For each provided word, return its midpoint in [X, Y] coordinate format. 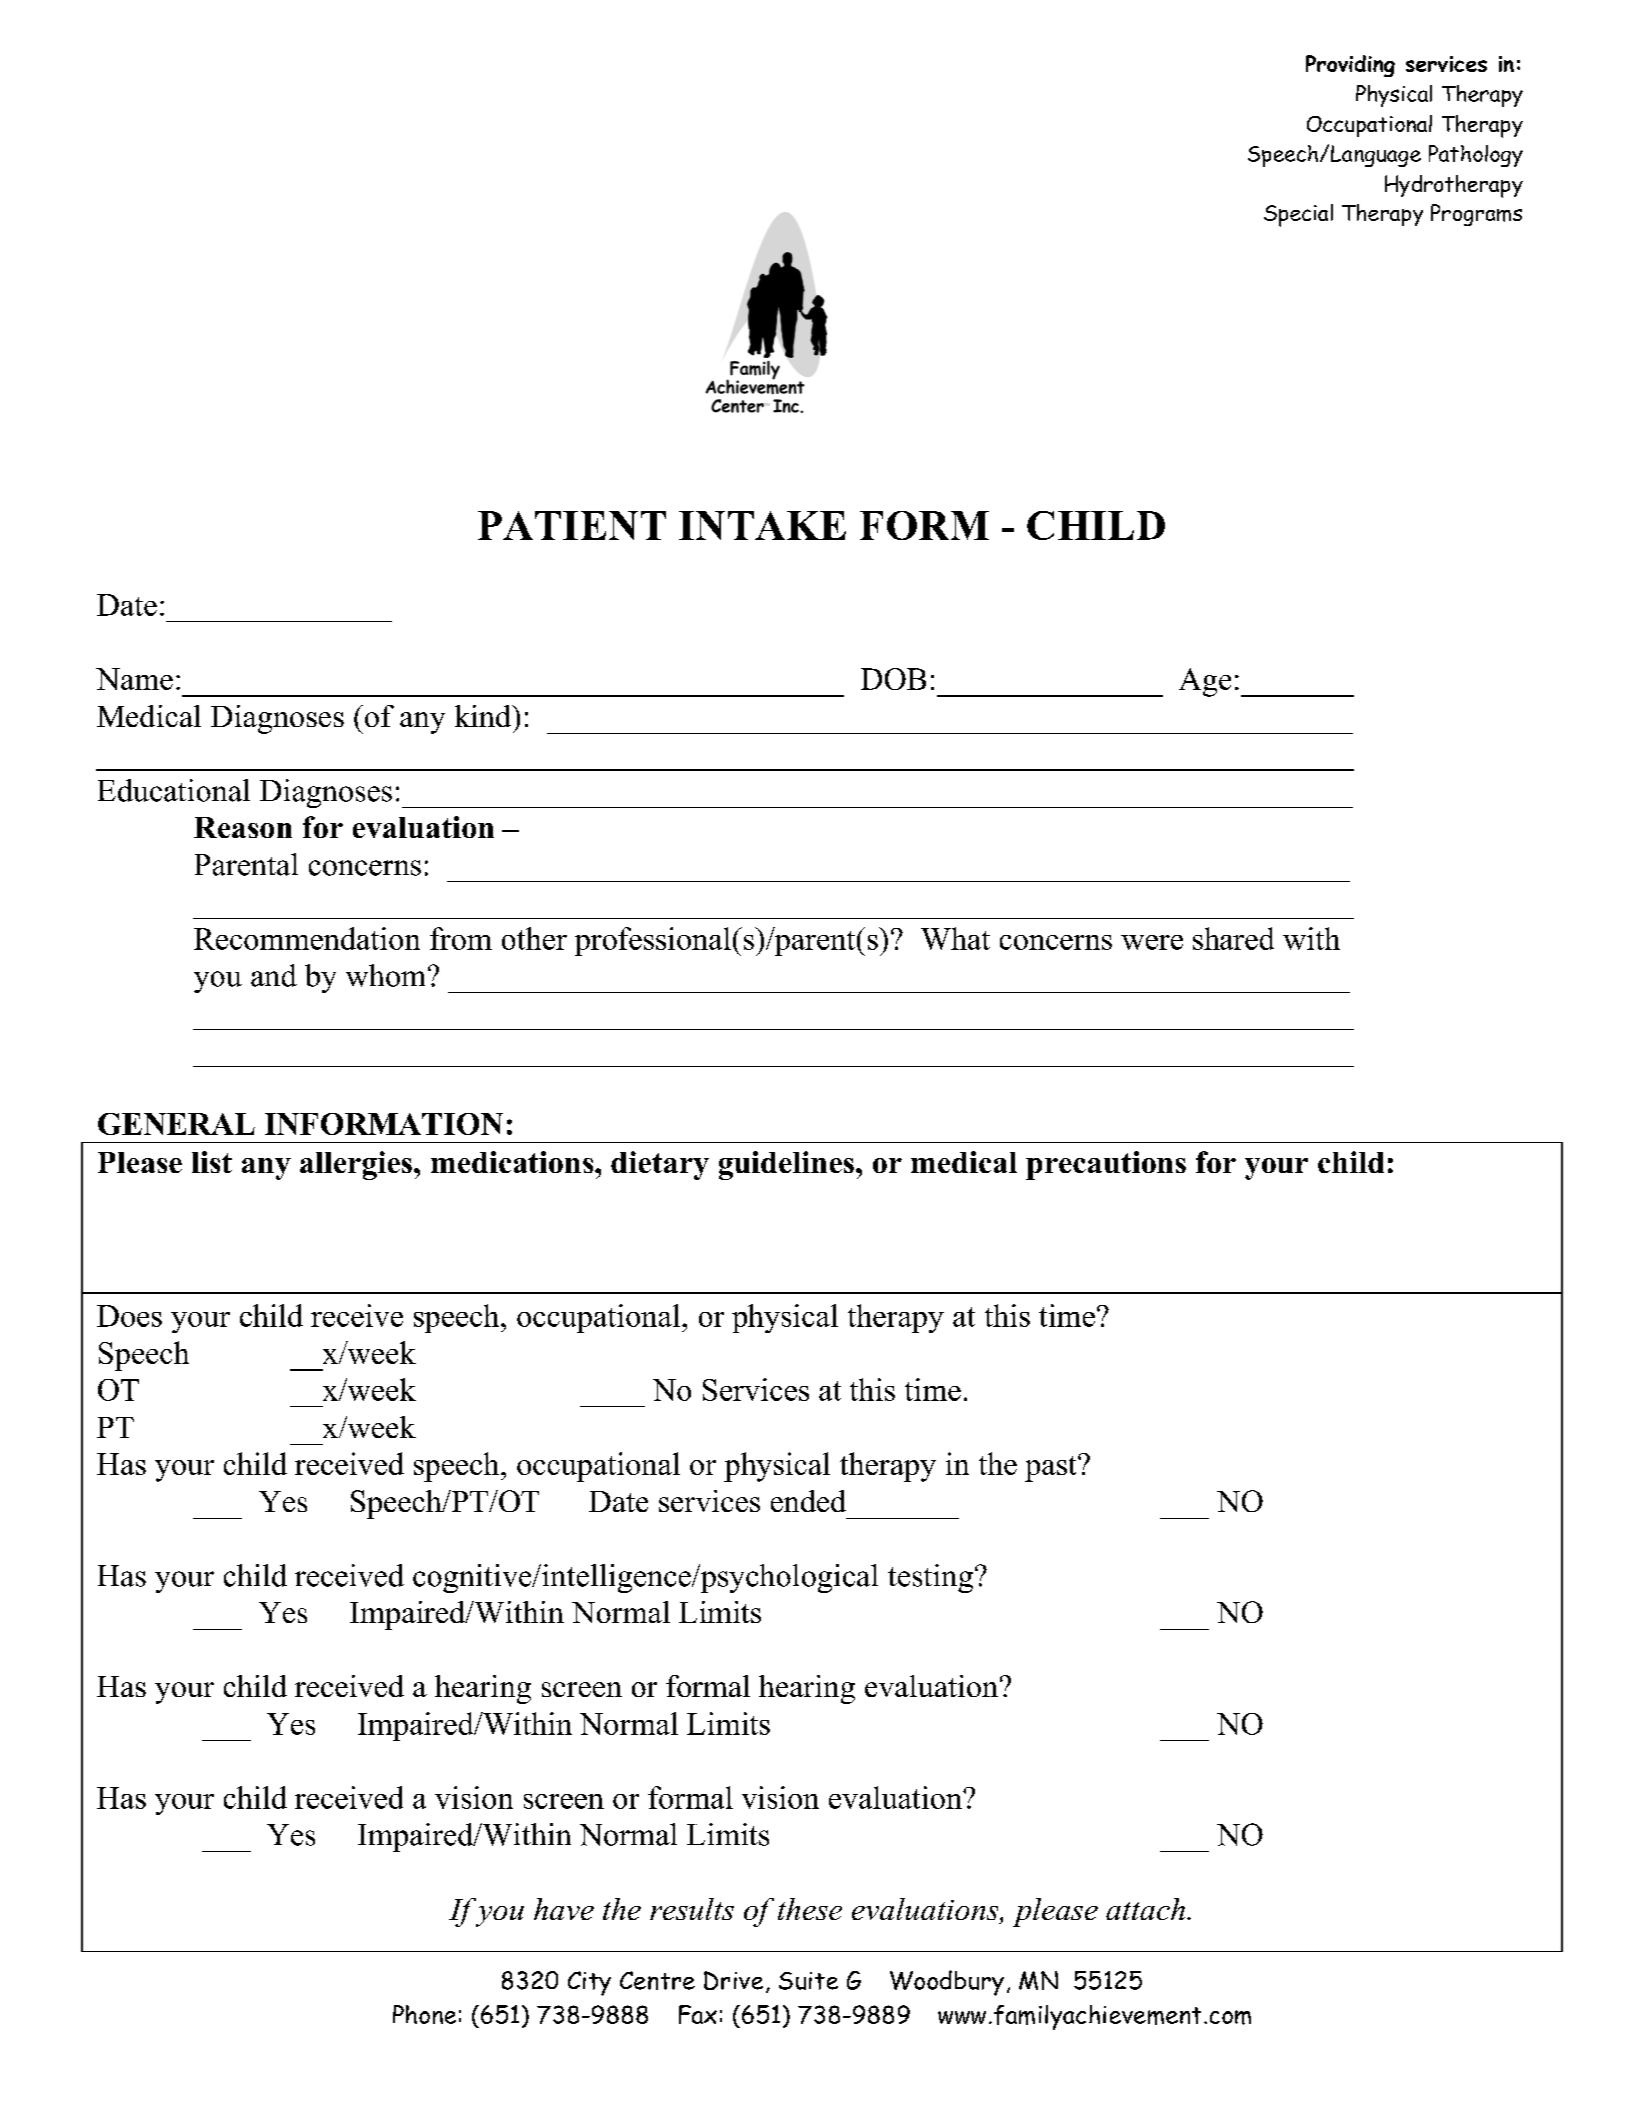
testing [930, 1578]
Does [129, 1316]
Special [1298, 215]
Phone [424, 2014]
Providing [1350, 66]
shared [1233, 938]
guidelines [786, 1165]
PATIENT [572, 525]
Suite [808, 1981]
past [1052, 1469]
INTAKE [762, 525]
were [1152, 942]
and [274, 975]
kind [484, 716]
